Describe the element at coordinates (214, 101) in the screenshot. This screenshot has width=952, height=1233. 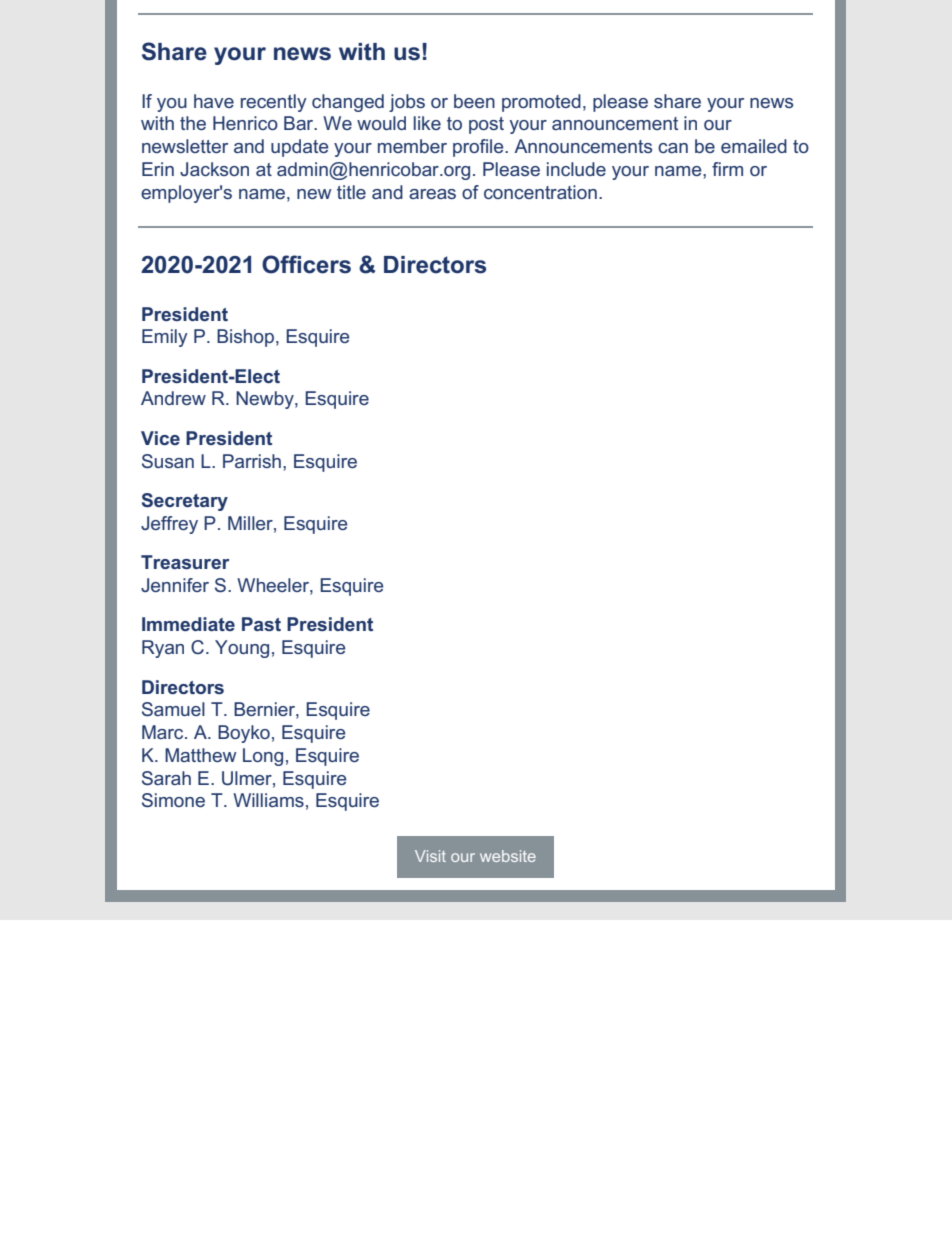
I see `have` at that location.
